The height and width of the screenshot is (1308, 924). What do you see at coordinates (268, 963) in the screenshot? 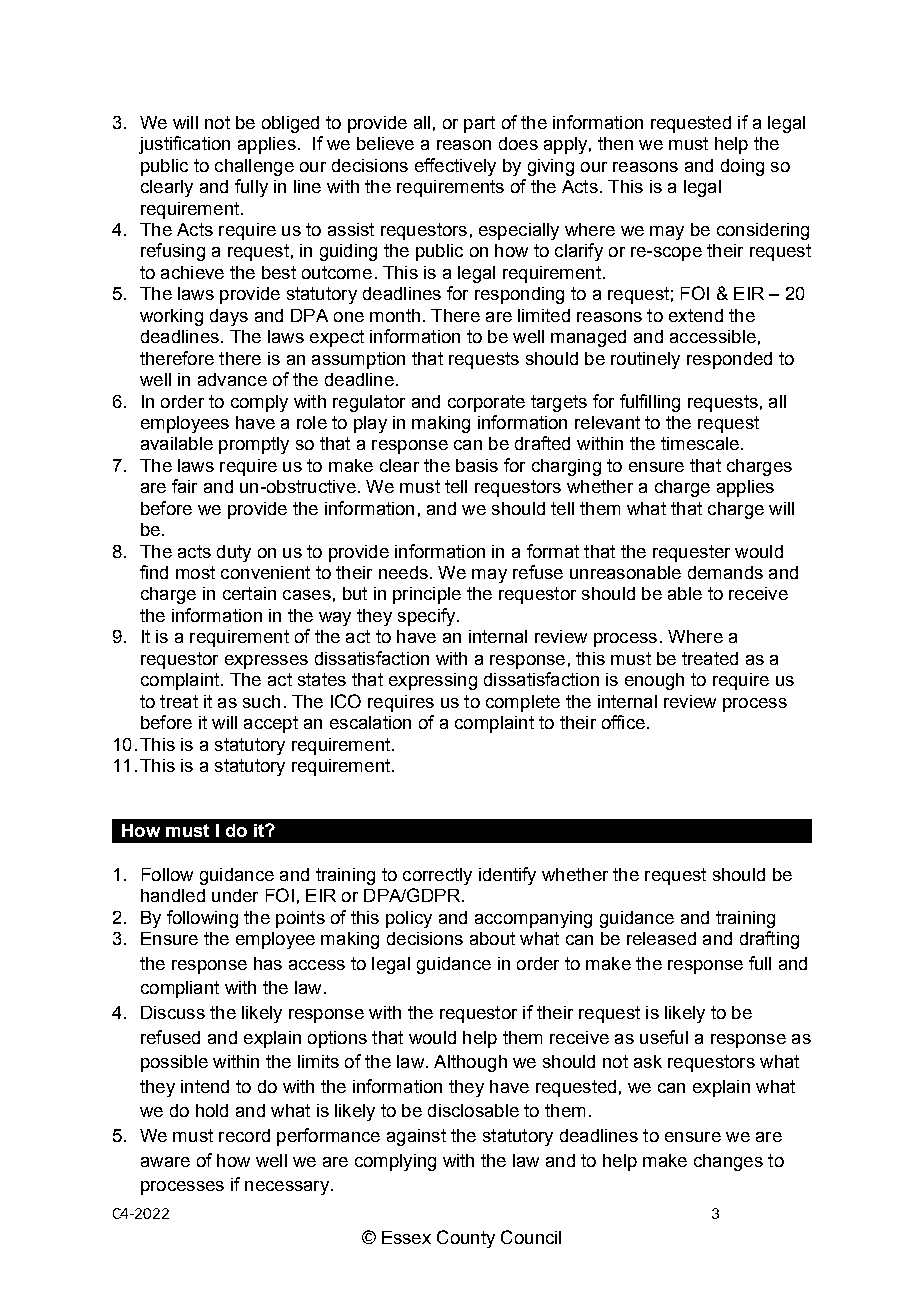
I see `has` at bounding box center [268, 963].
